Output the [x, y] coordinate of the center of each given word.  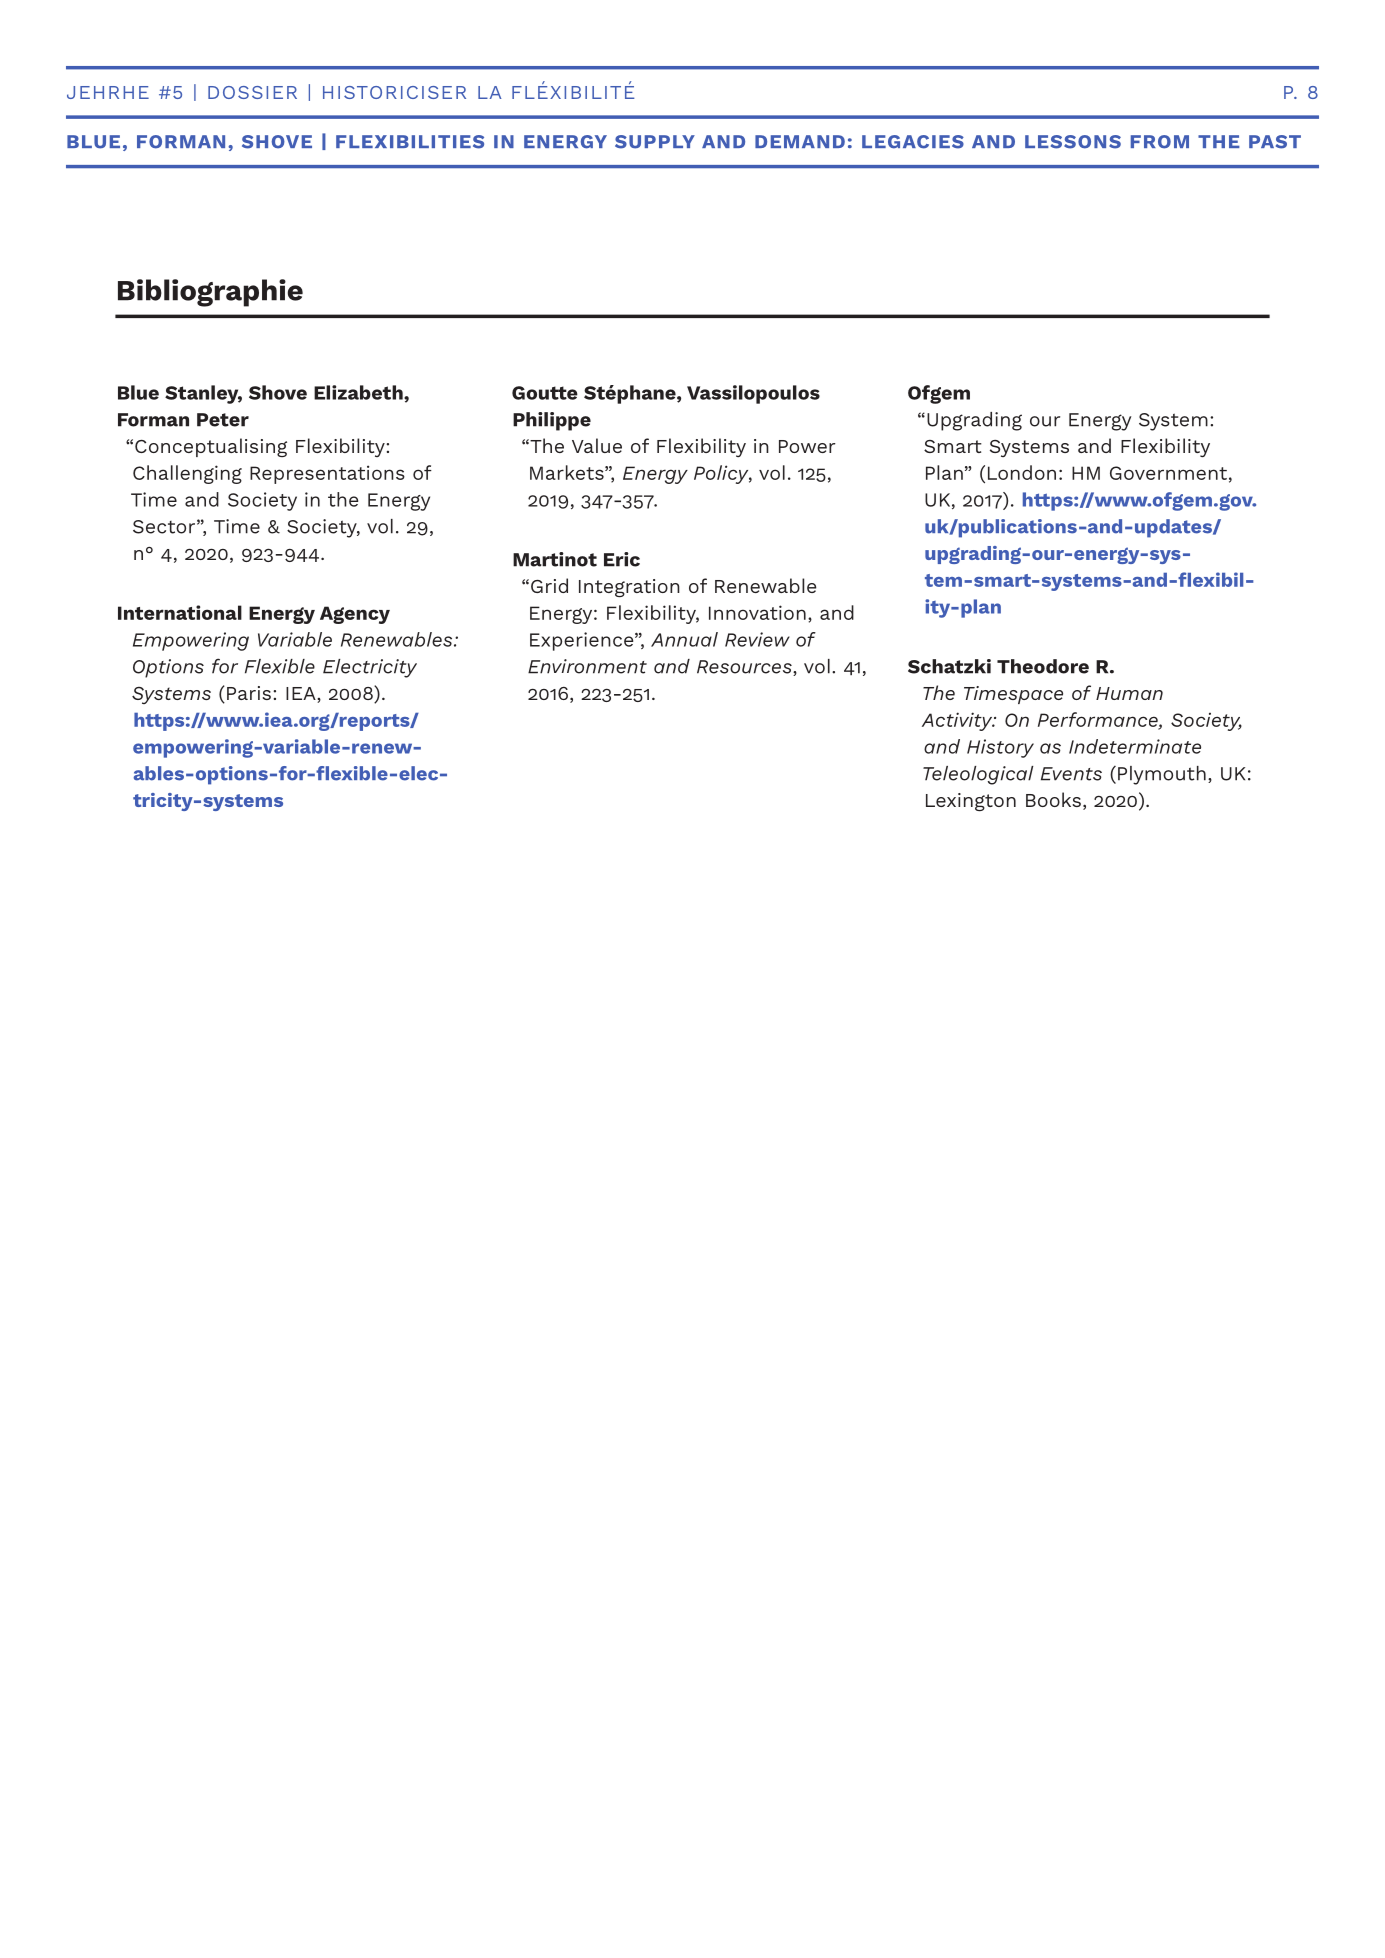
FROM [1160, 142]
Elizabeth [359, 392]
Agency [355, 615]
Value [597, 445]
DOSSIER [252, 92]
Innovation [757, 612]
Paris [249, 693]
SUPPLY [655, 142]
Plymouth [1162, 775]
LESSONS [1073, 142]
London [1022, 472]
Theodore [1043, 666]
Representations [327, 474]
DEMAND [800, 141]
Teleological [978, 775]
